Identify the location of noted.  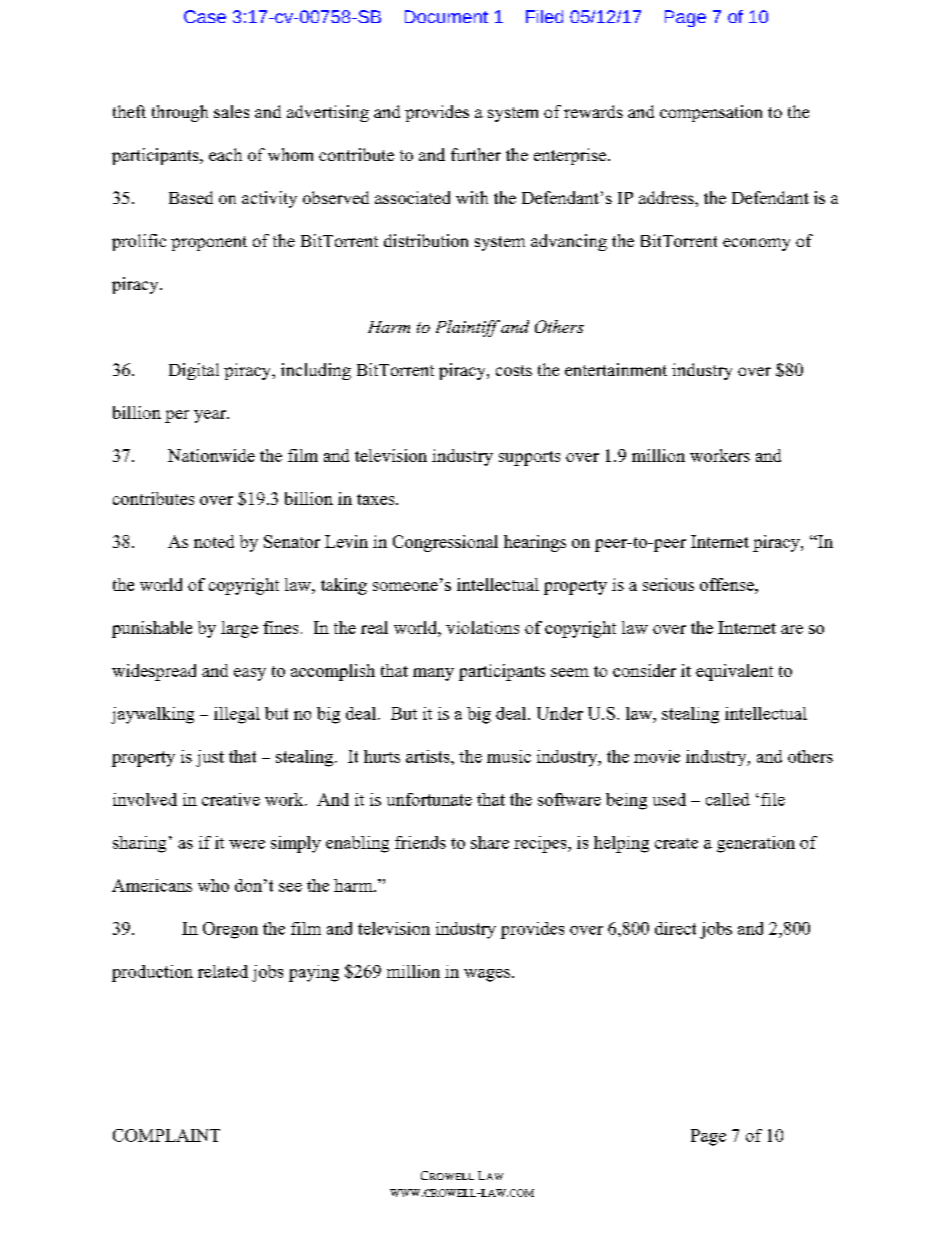
(214, 541).
